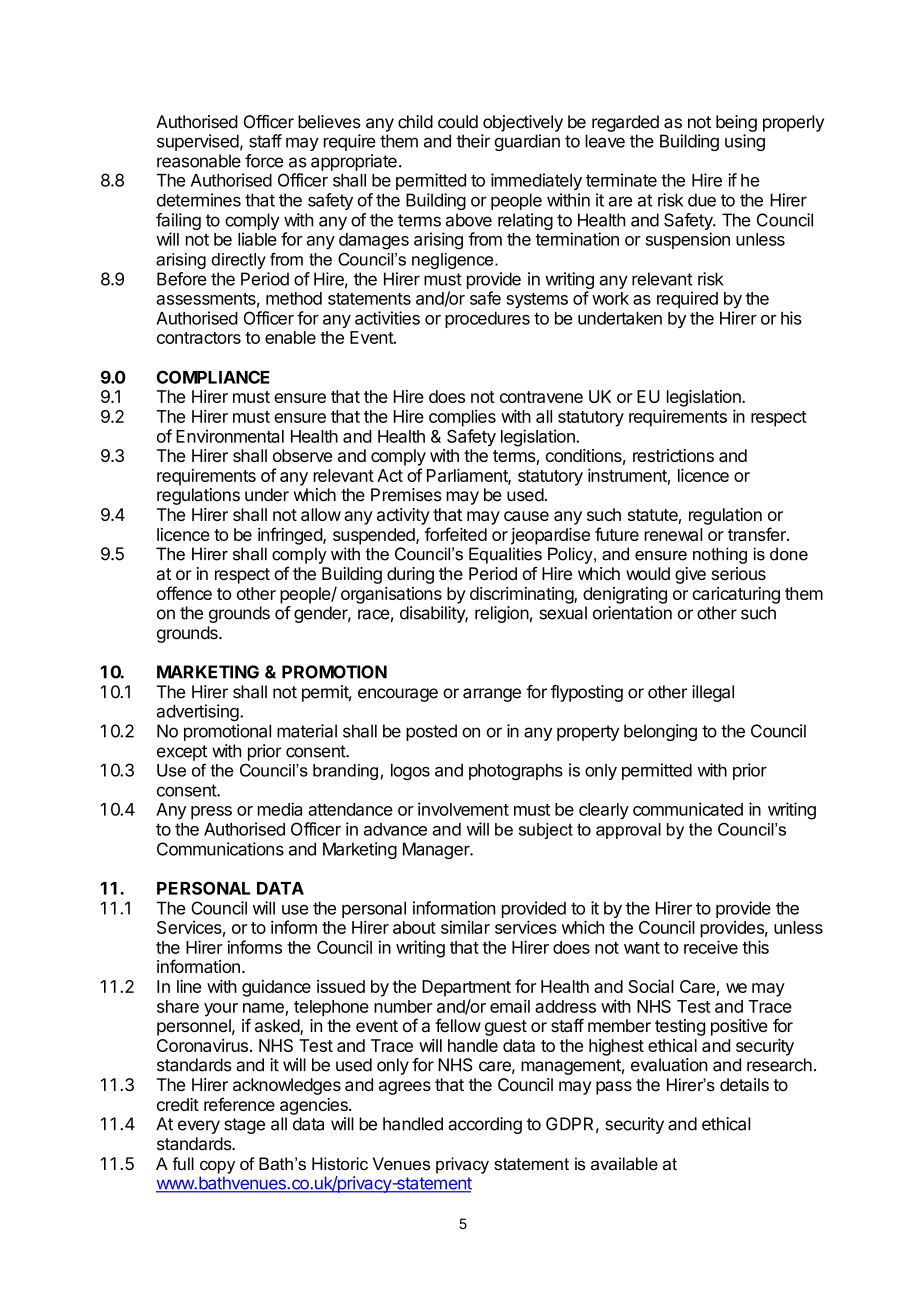 The height and width of the screenshot is (1308, 924). What do you see at coordinates (744, 1085) in the screenshot?
I see `details` at bounding box center [744, 1085].
